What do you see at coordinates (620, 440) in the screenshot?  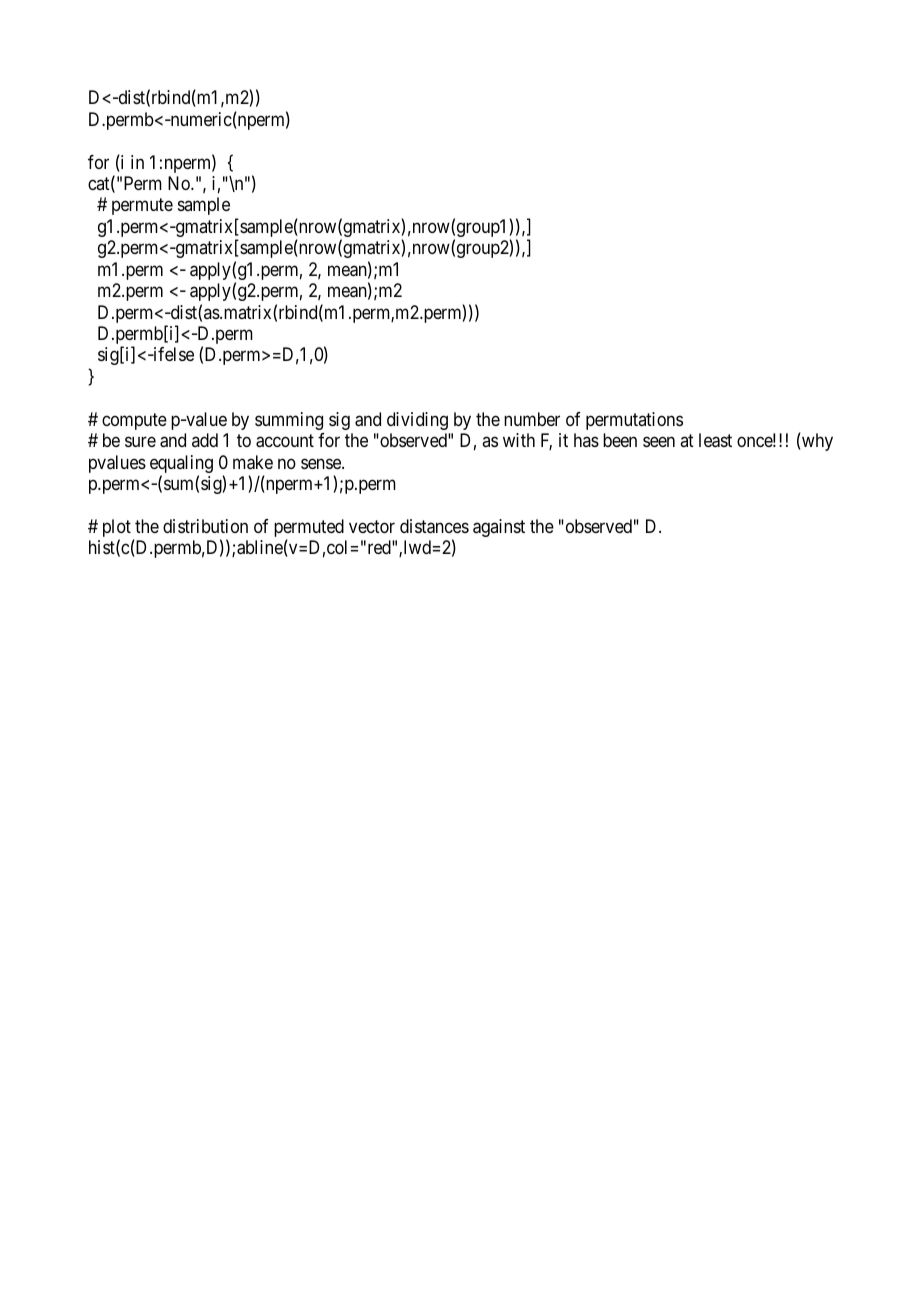 I see `been` at bounding box center [620, 440].
